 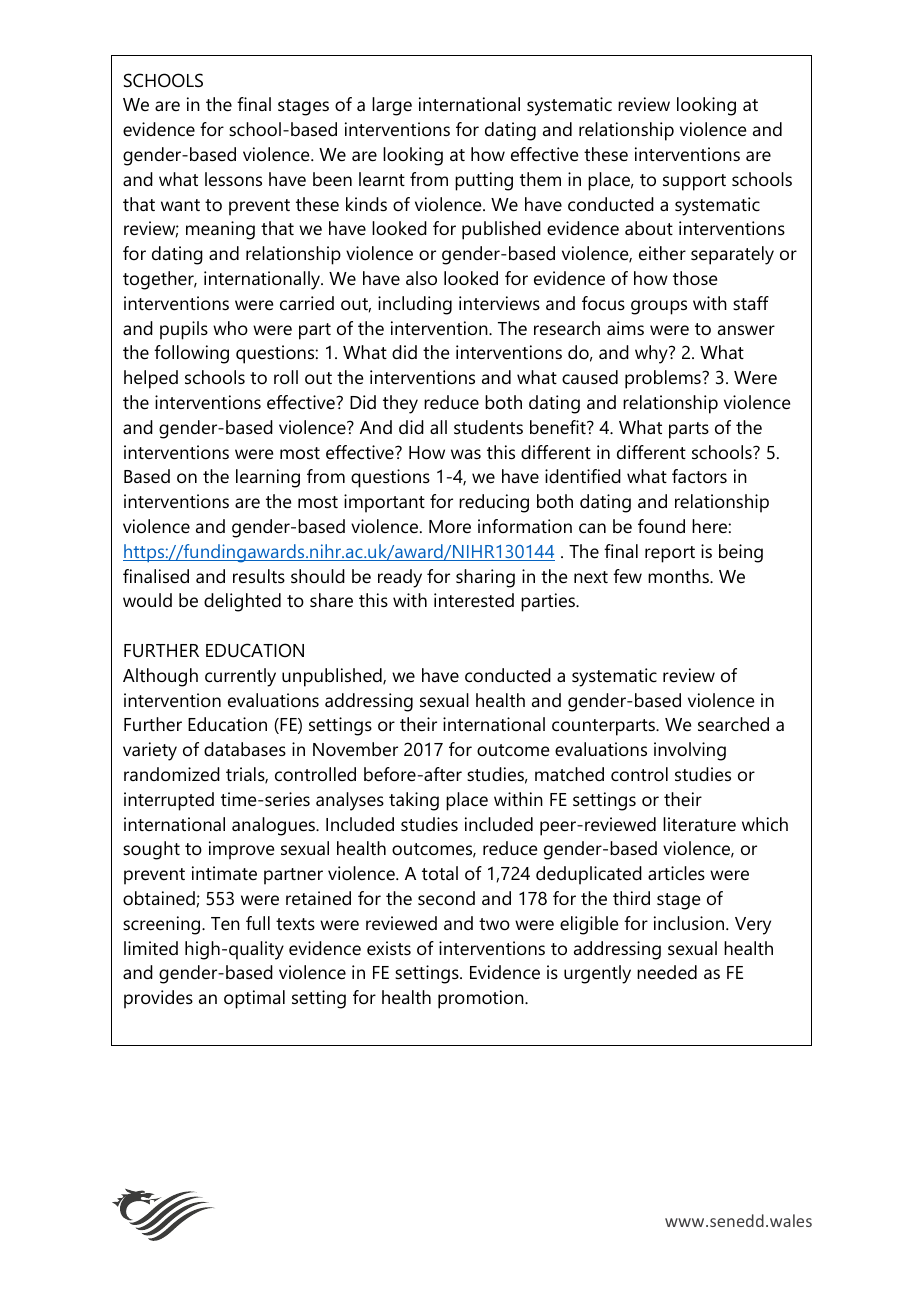 What do you see at coordinates (254, 999) in the screenshot?
I see `optimal` at bounding box center [254, 999].
